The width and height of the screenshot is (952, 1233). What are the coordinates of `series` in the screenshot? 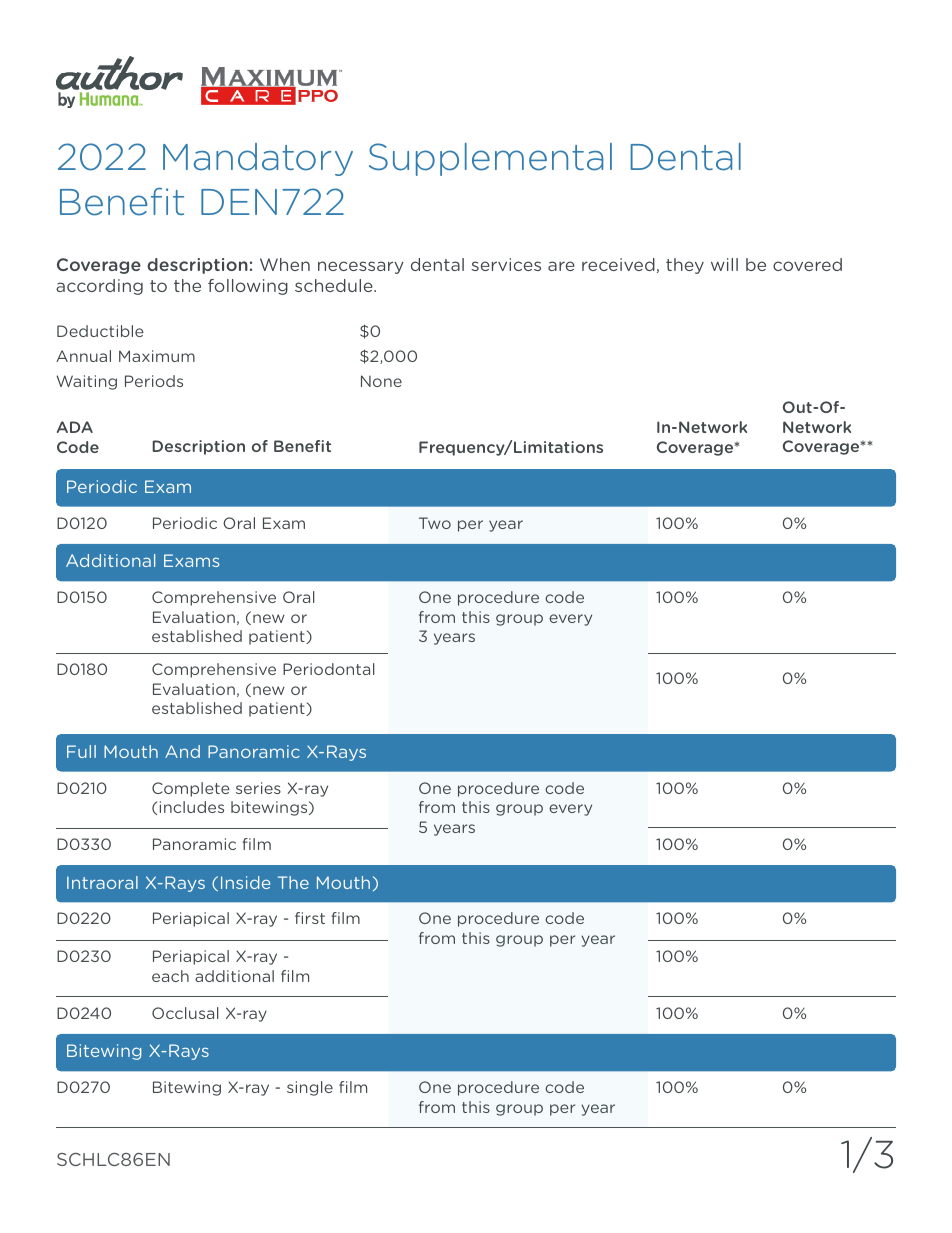 It's located at (258, 788).
